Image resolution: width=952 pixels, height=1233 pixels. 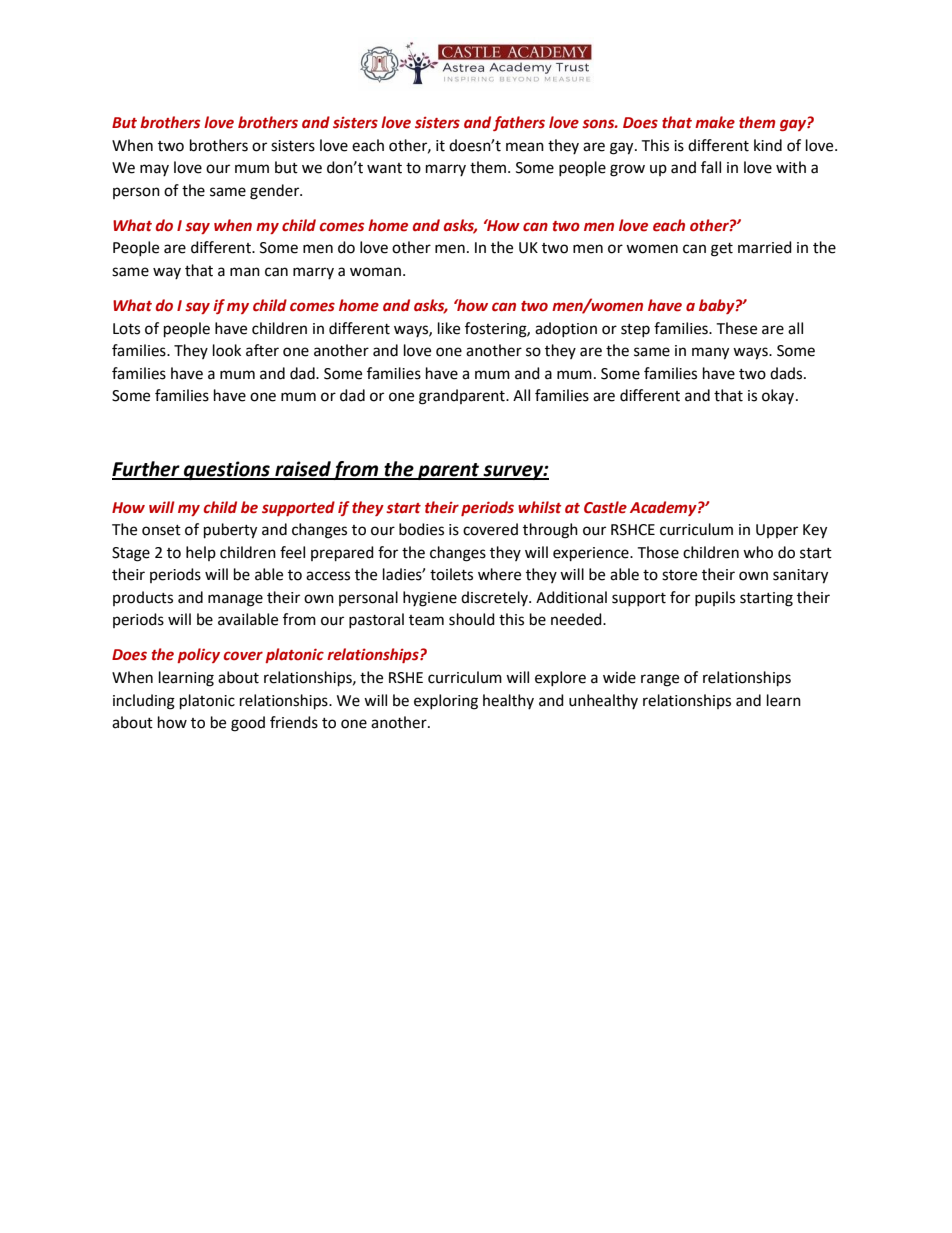 I want to click on many, so click(x=710, y=353).
